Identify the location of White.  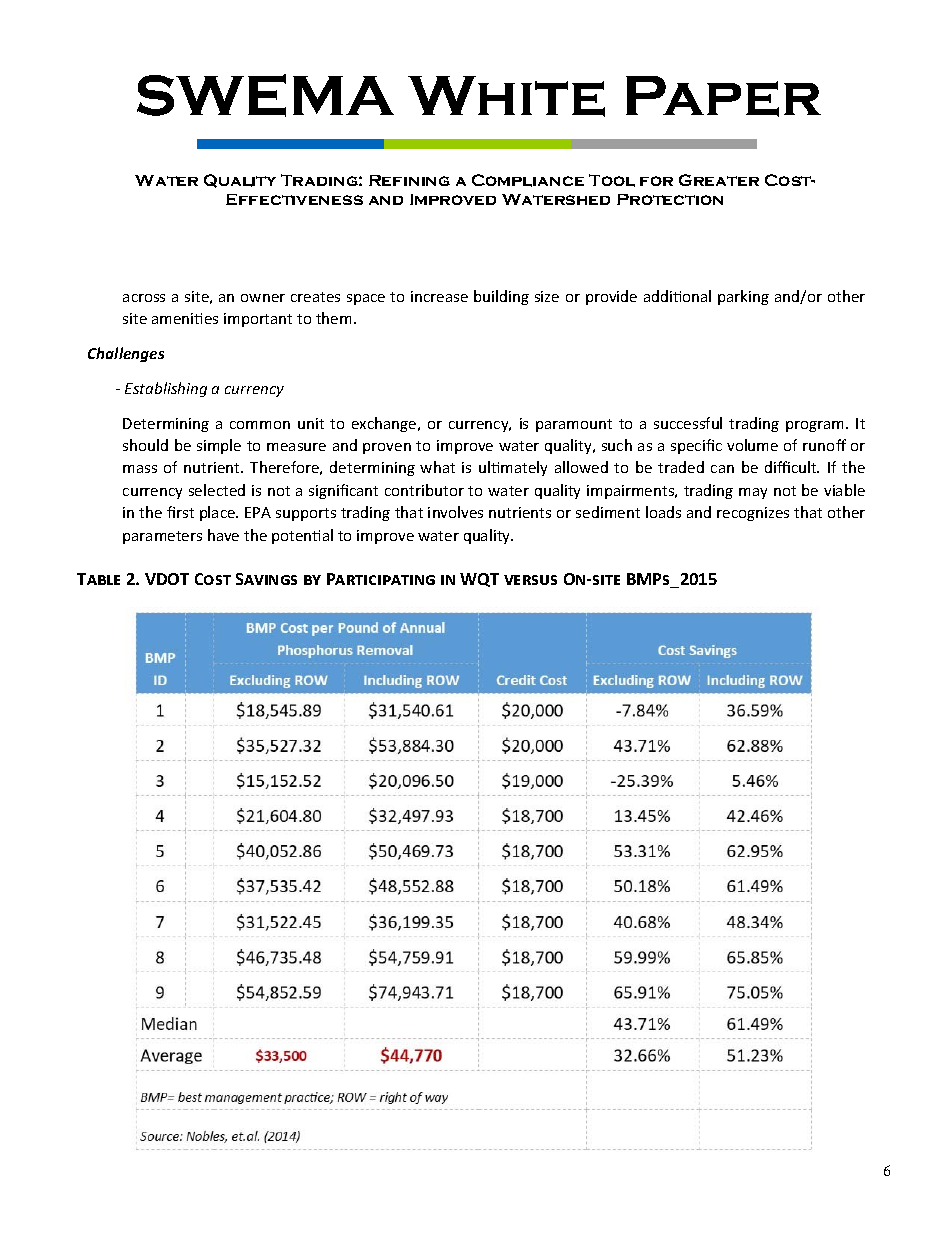
(506, 96).
